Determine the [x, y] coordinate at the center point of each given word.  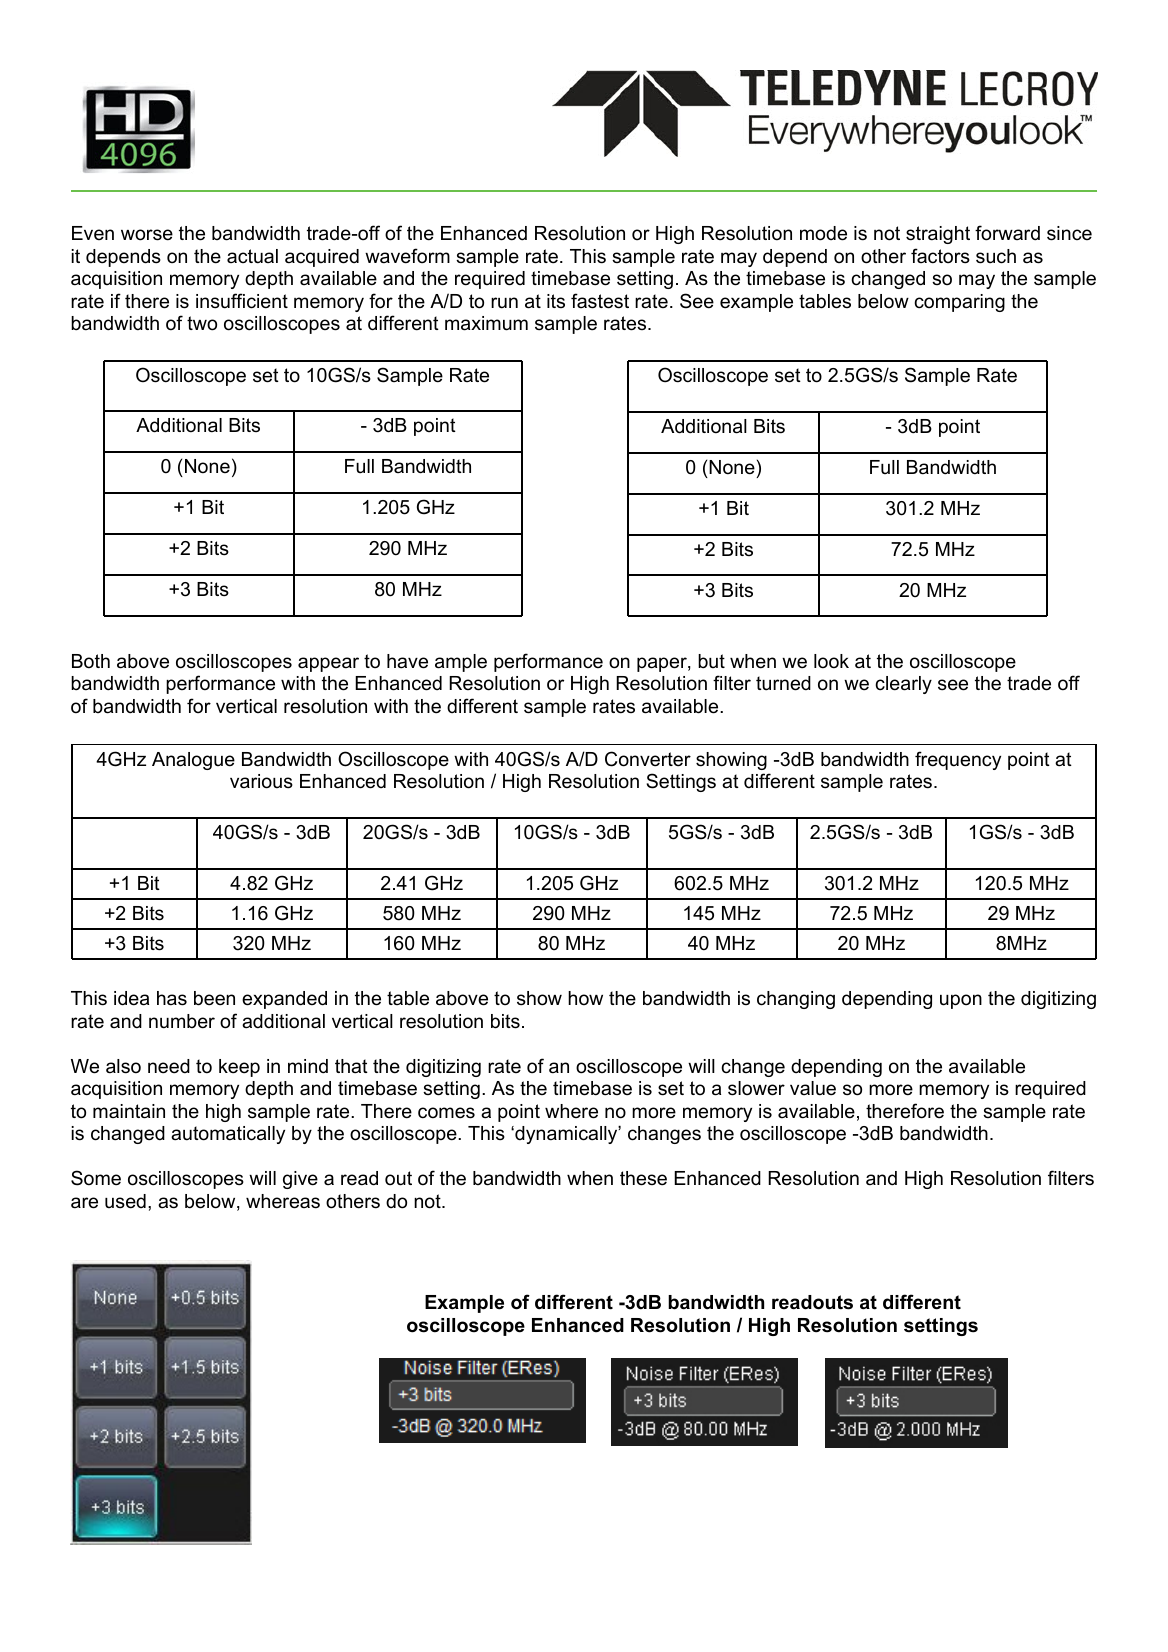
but [711, 661]
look [831, 661]
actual [252, 256]
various [261, 781]
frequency [958, 760]
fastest [600, 301]
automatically [228, 1135]
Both [91, 661]
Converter [648, 759]
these [643, 1178]
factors [940, 256]
